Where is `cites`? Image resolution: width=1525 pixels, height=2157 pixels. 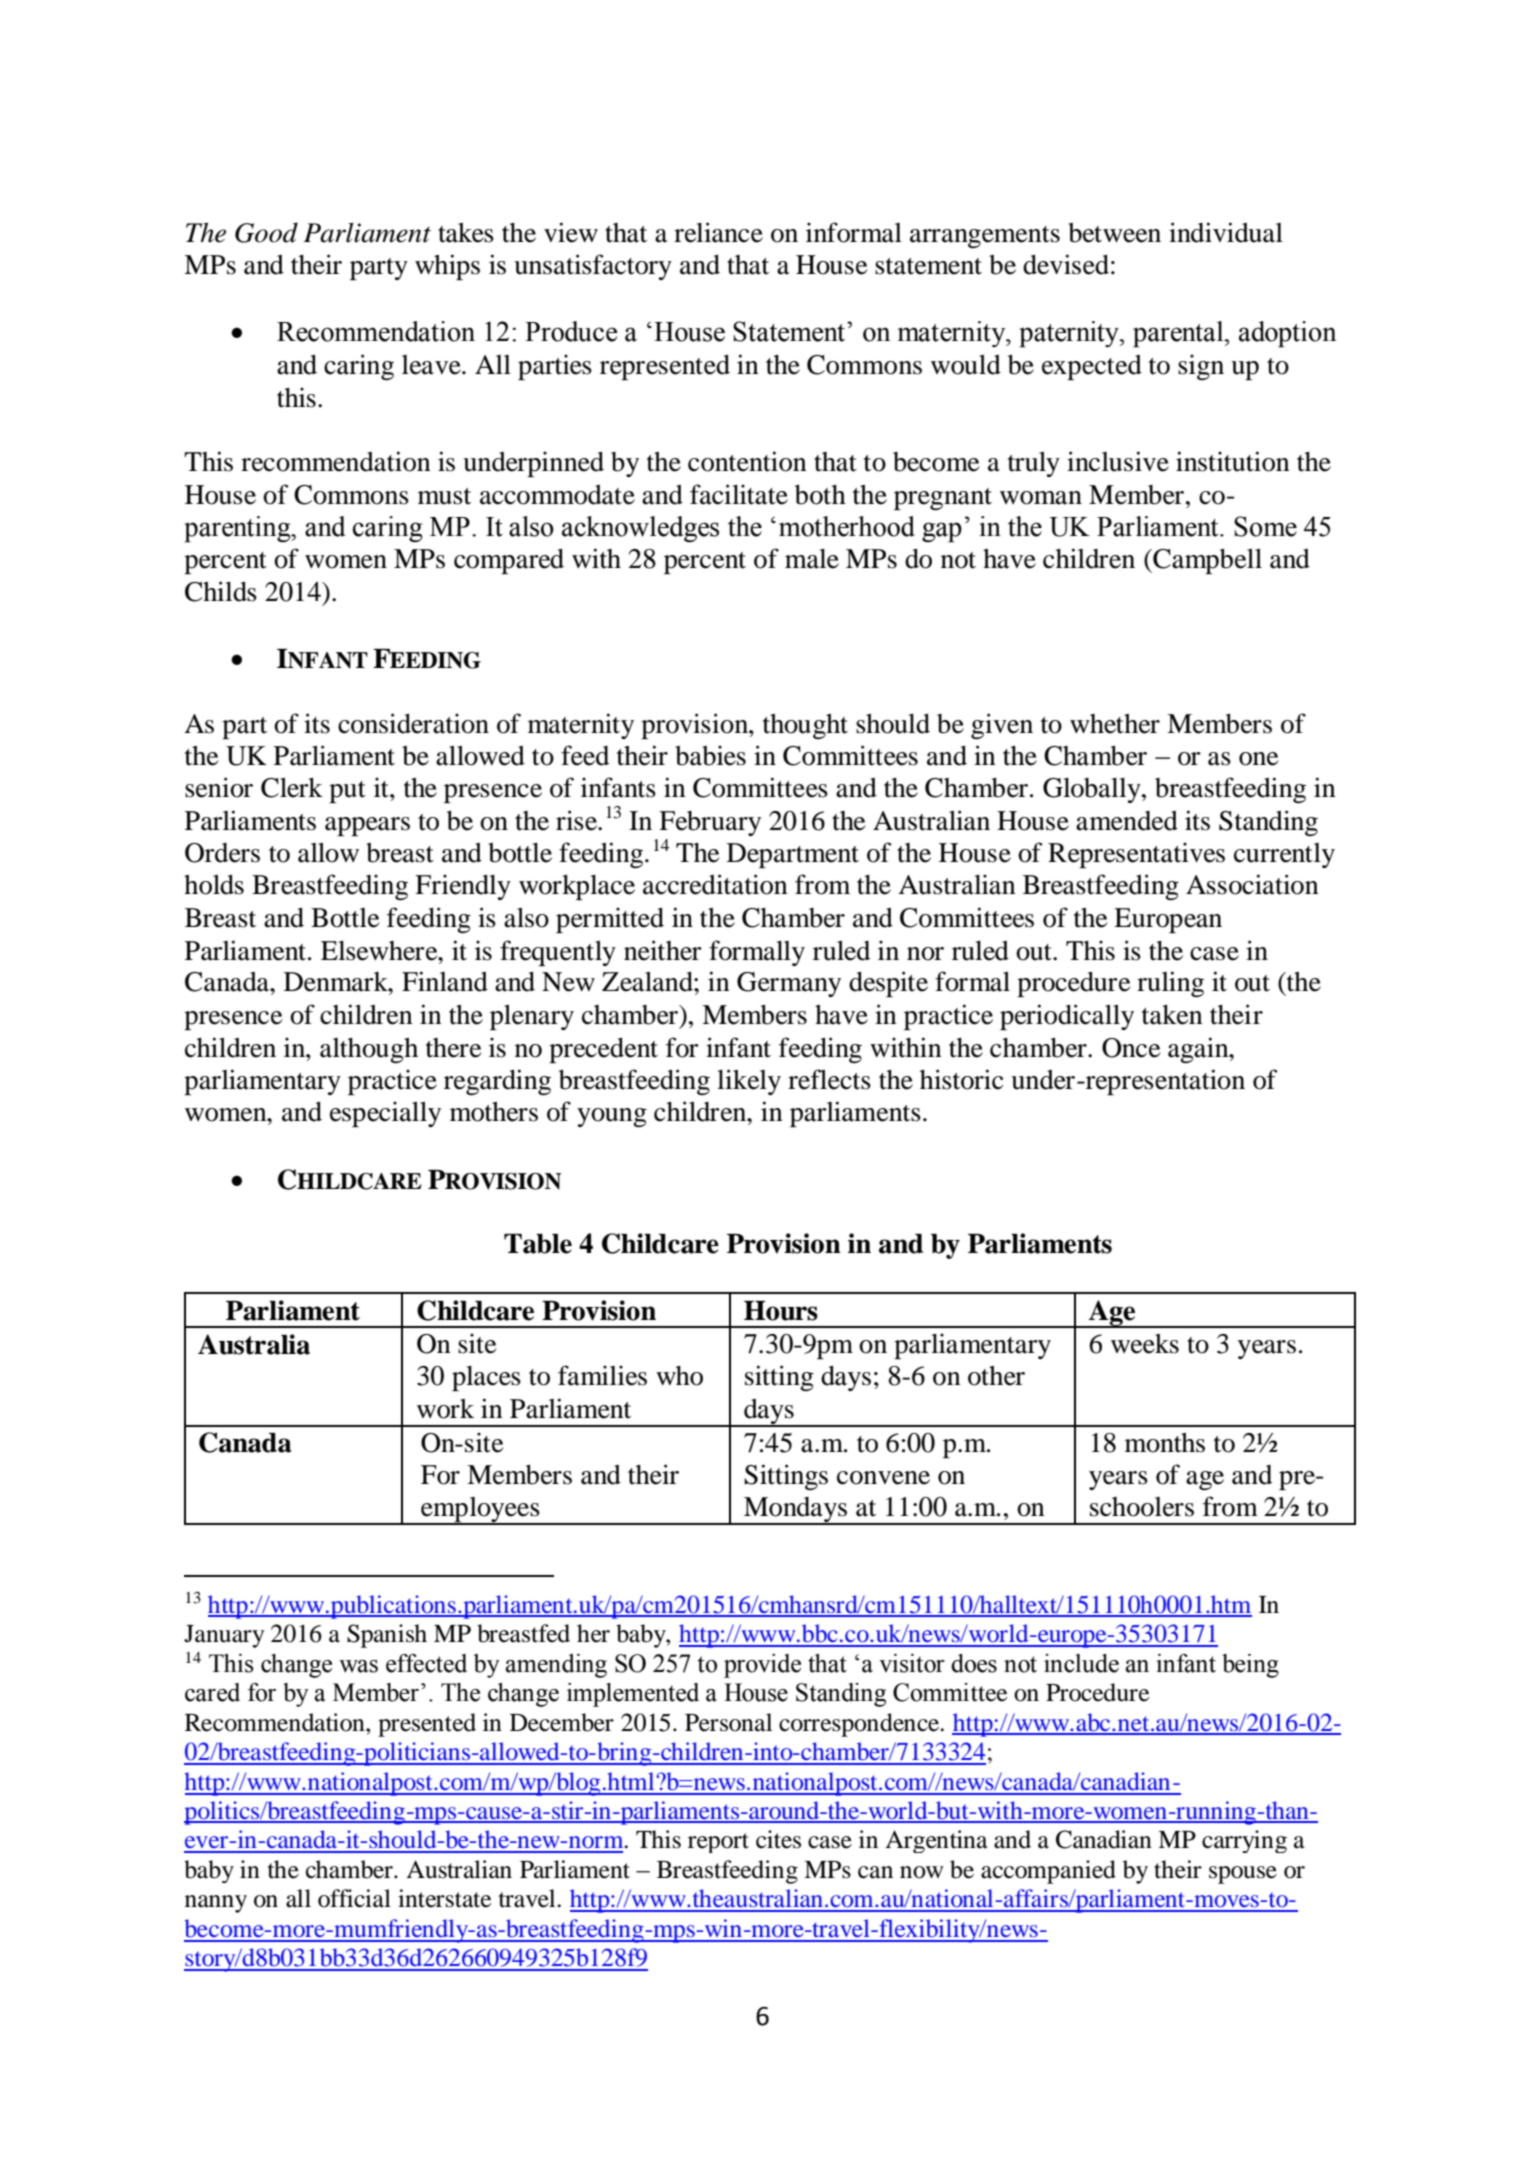
cites is located at coordinates (778, 1839).
